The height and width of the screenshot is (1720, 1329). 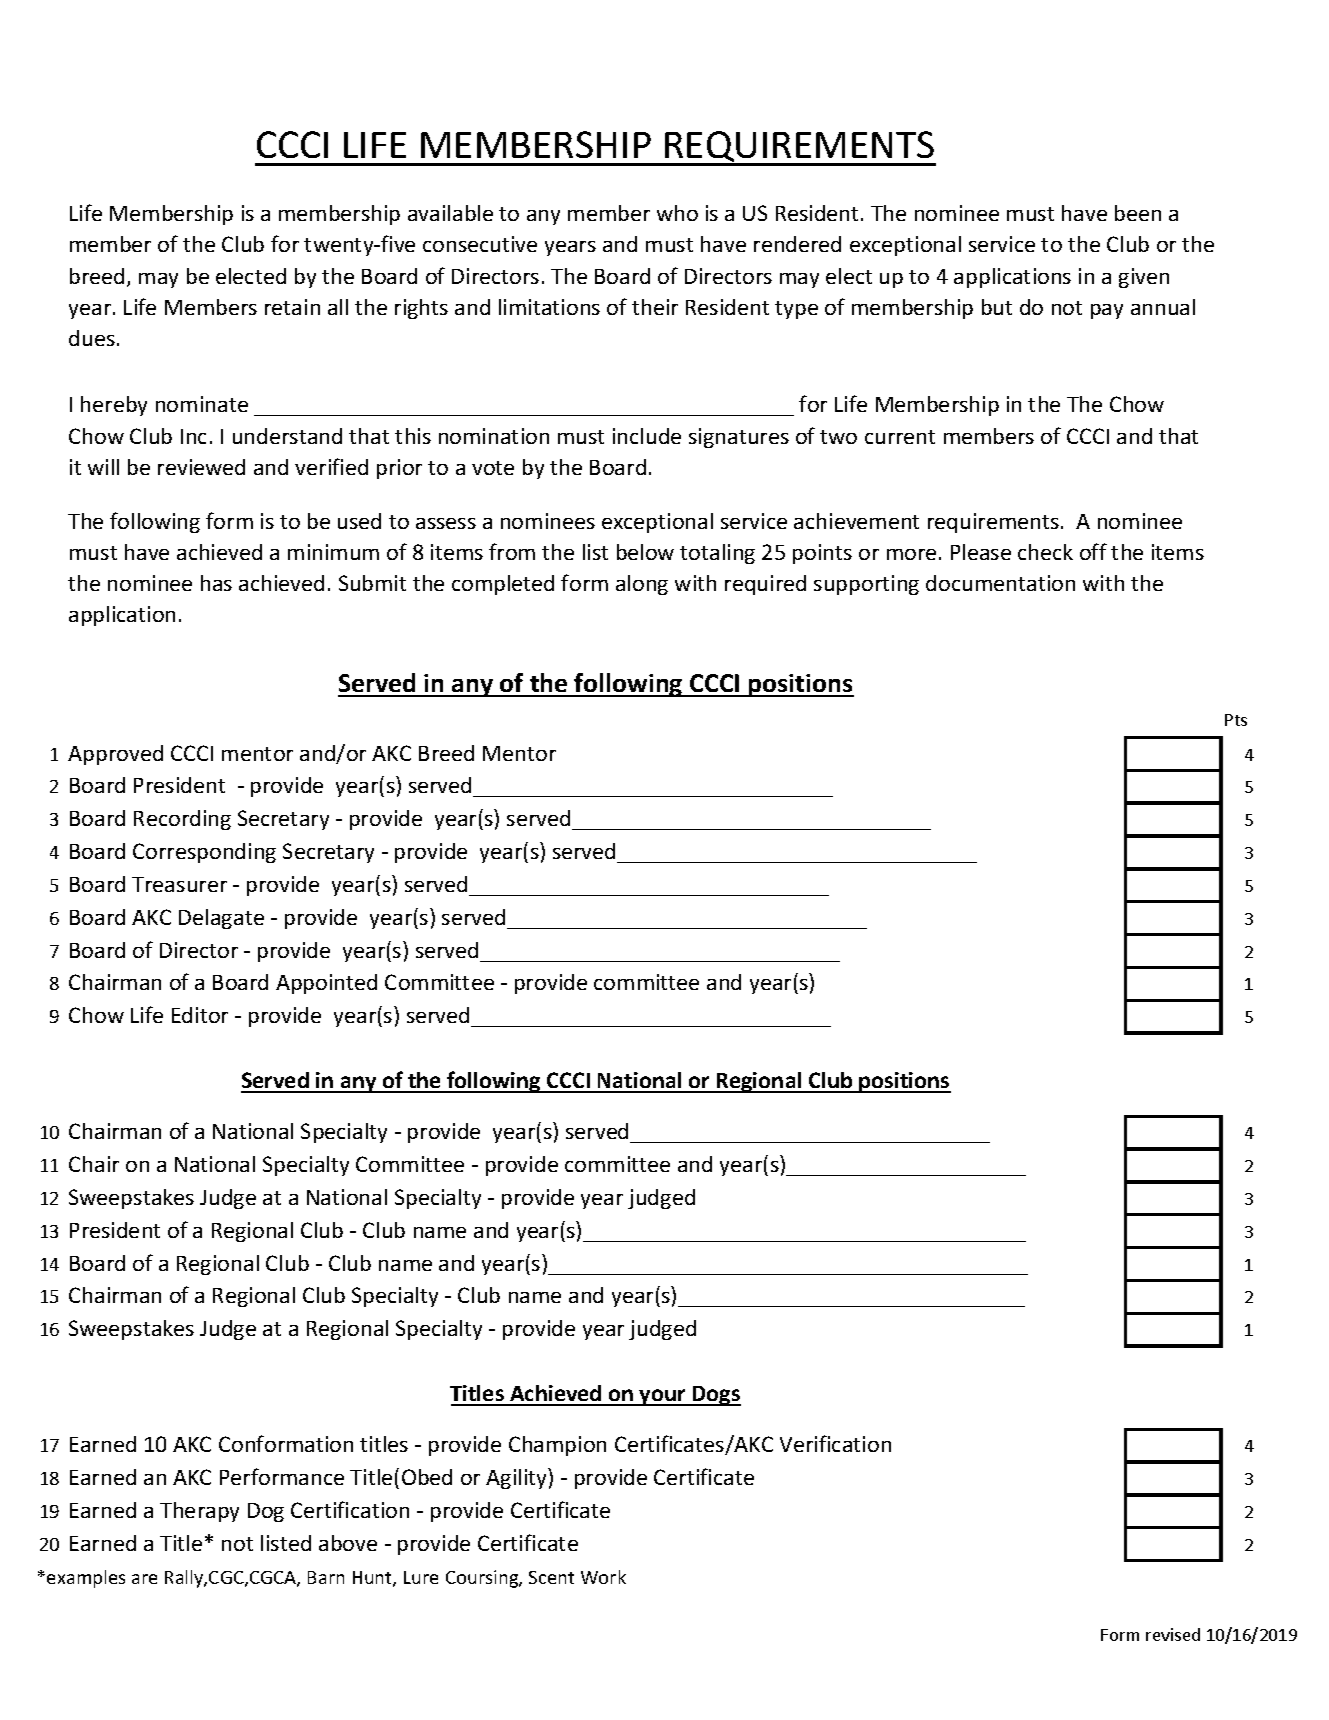 What do you see at coordinates (1236, 720) in the screenshot?
I see `Pts` at bounding box center [1236, 720].
